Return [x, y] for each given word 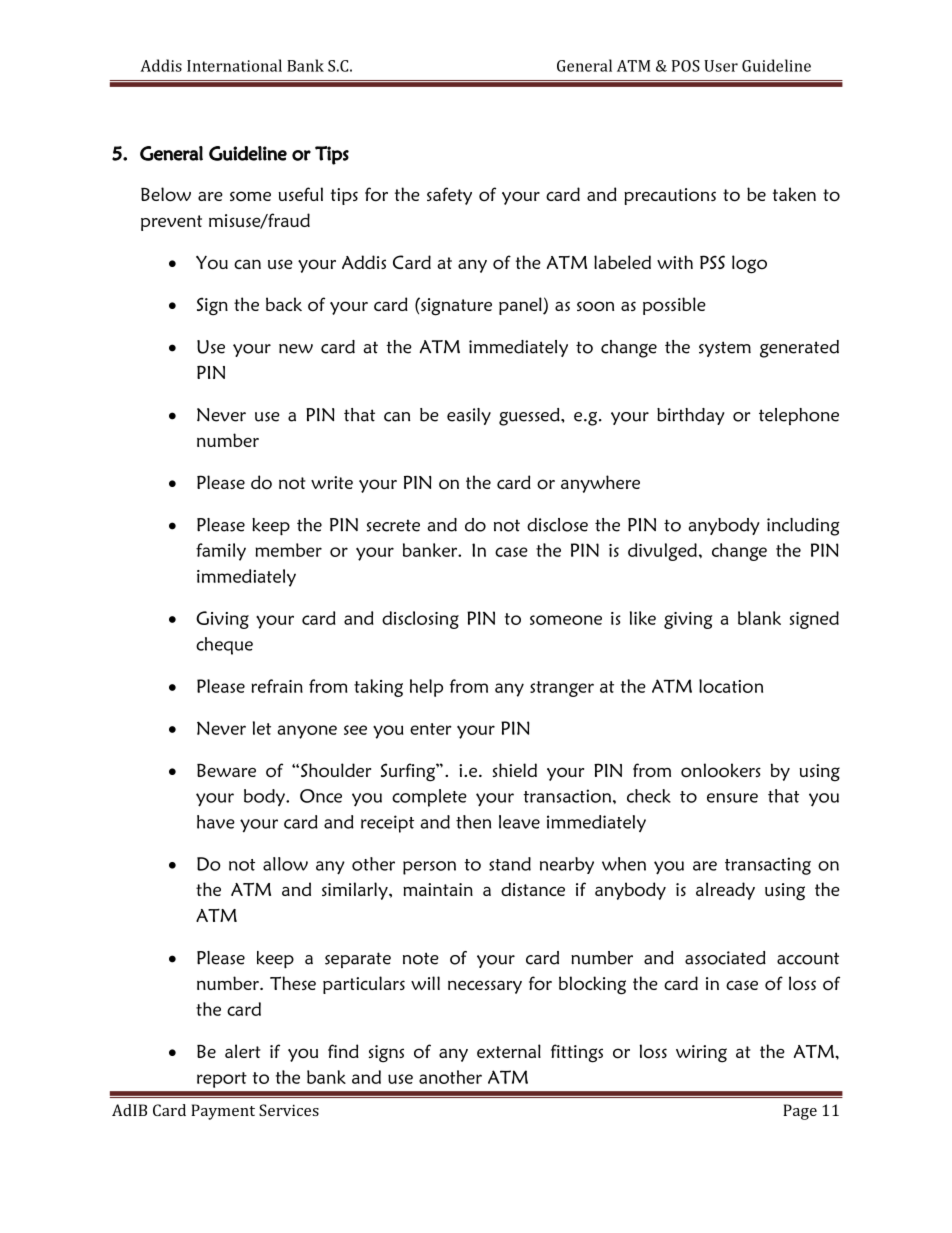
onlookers [721, 770]
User [721, 66]
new [296, 349]
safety [449, 196]
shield [515, 770]
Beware [226, 770]
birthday [691, 416]
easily [469, 416]
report [222, 1080]
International [234, 65]
